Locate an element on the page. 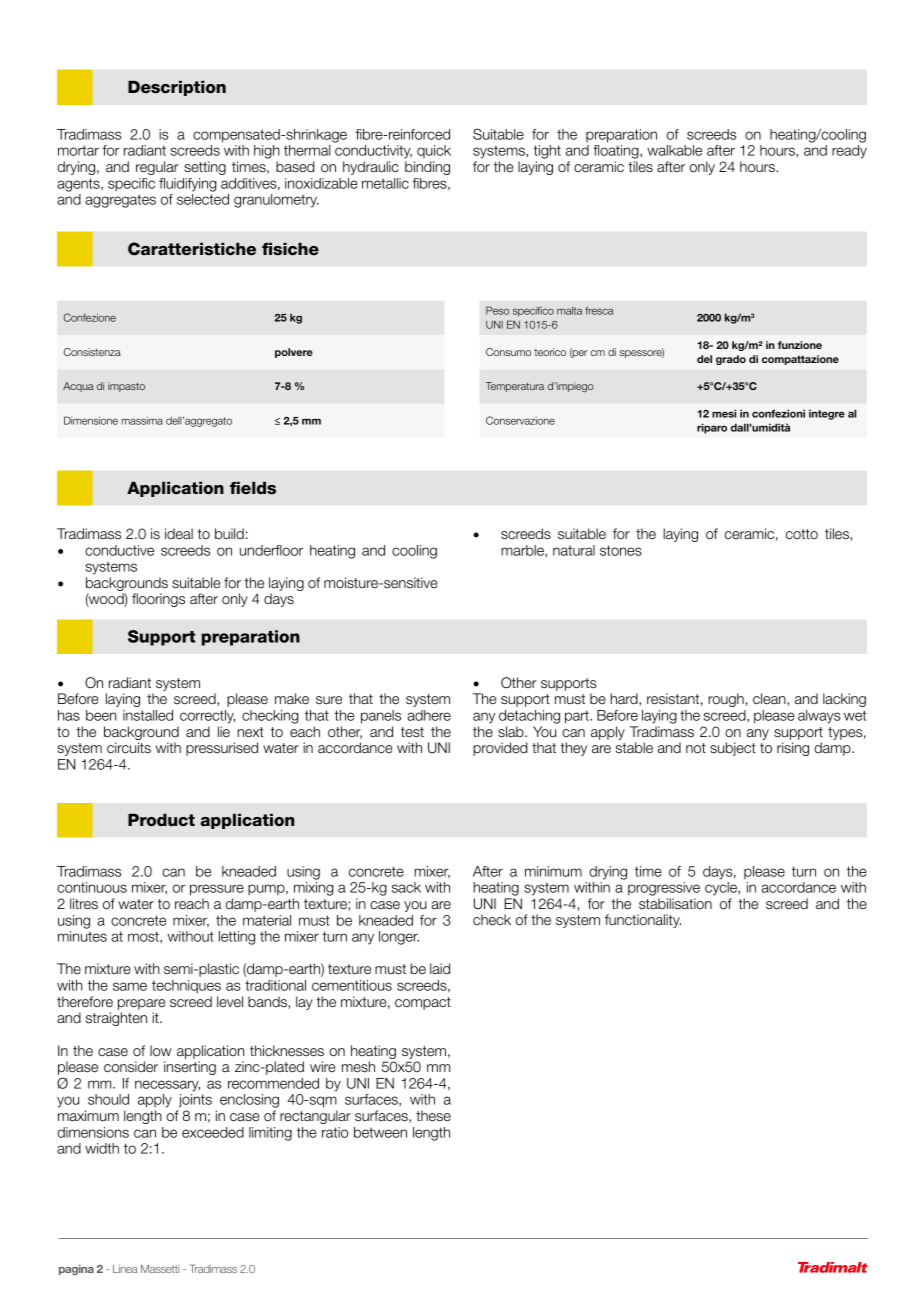  Linea is located at coordinates (125, 1269).
